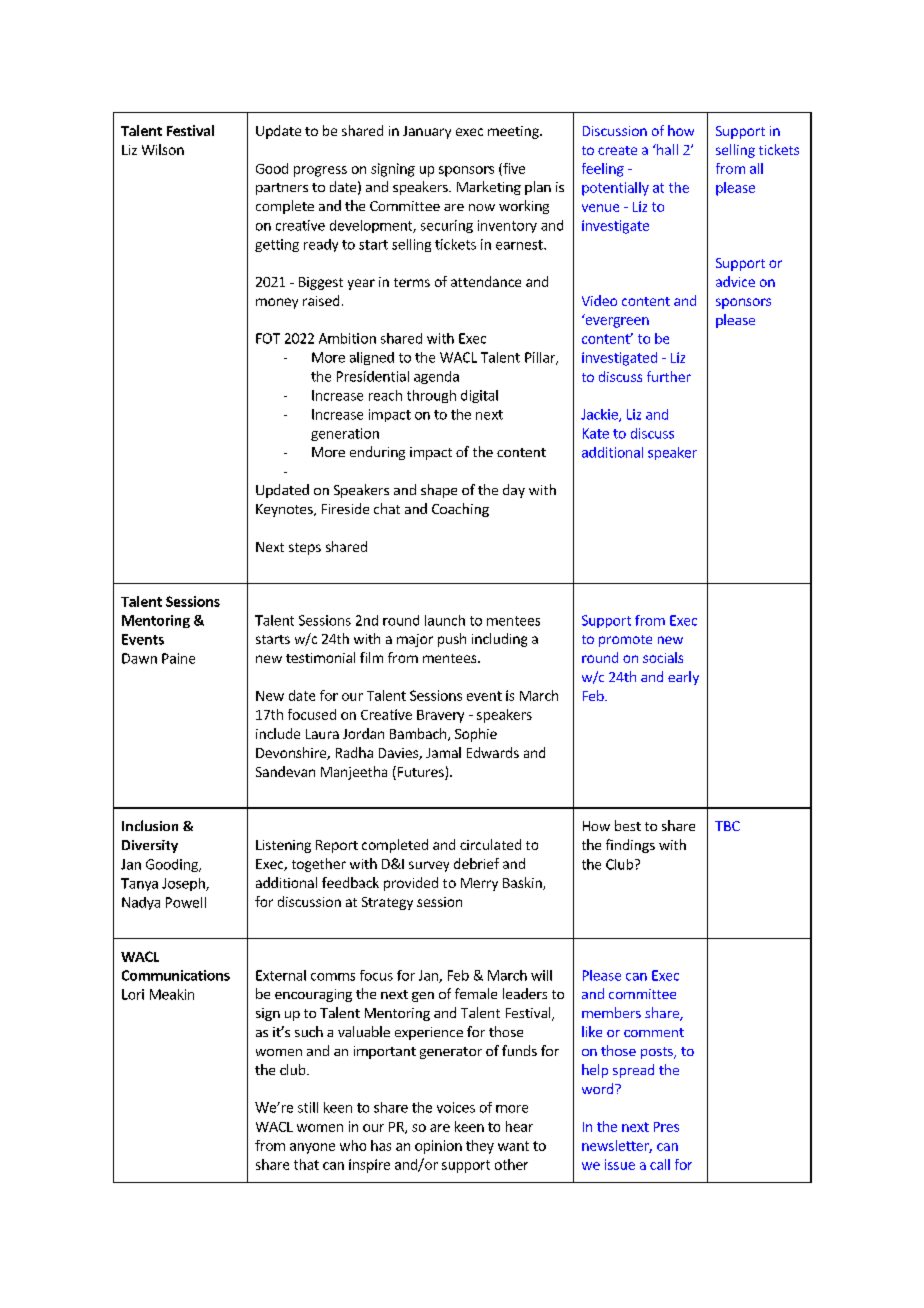 The height and width of the screenshot is (1308, 924). Describe the element at coordinates (387, 903) in the screenshot. I see `Strategy` at that location.
